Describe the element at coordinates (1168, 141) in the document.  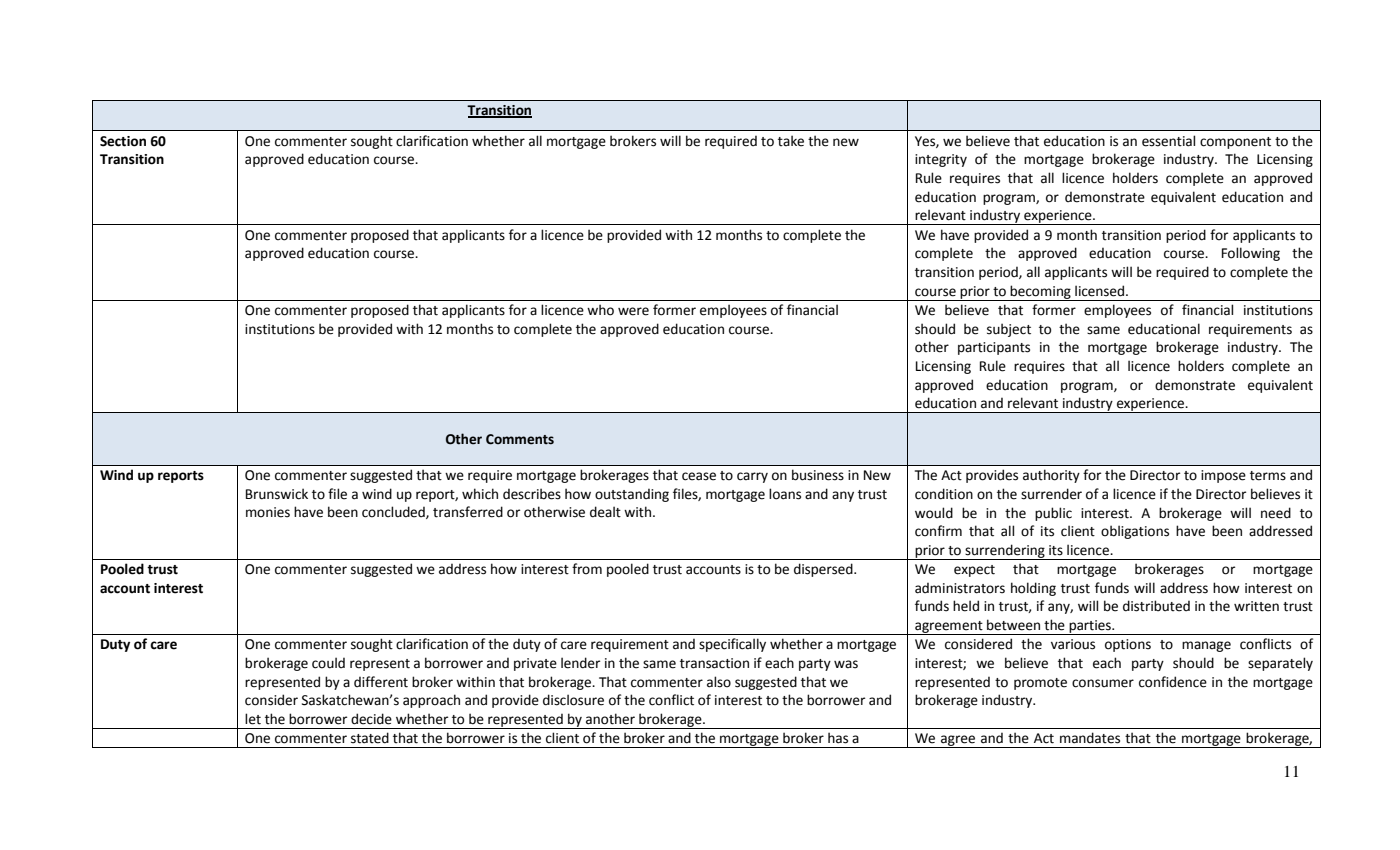
I see `essential` at that location.
